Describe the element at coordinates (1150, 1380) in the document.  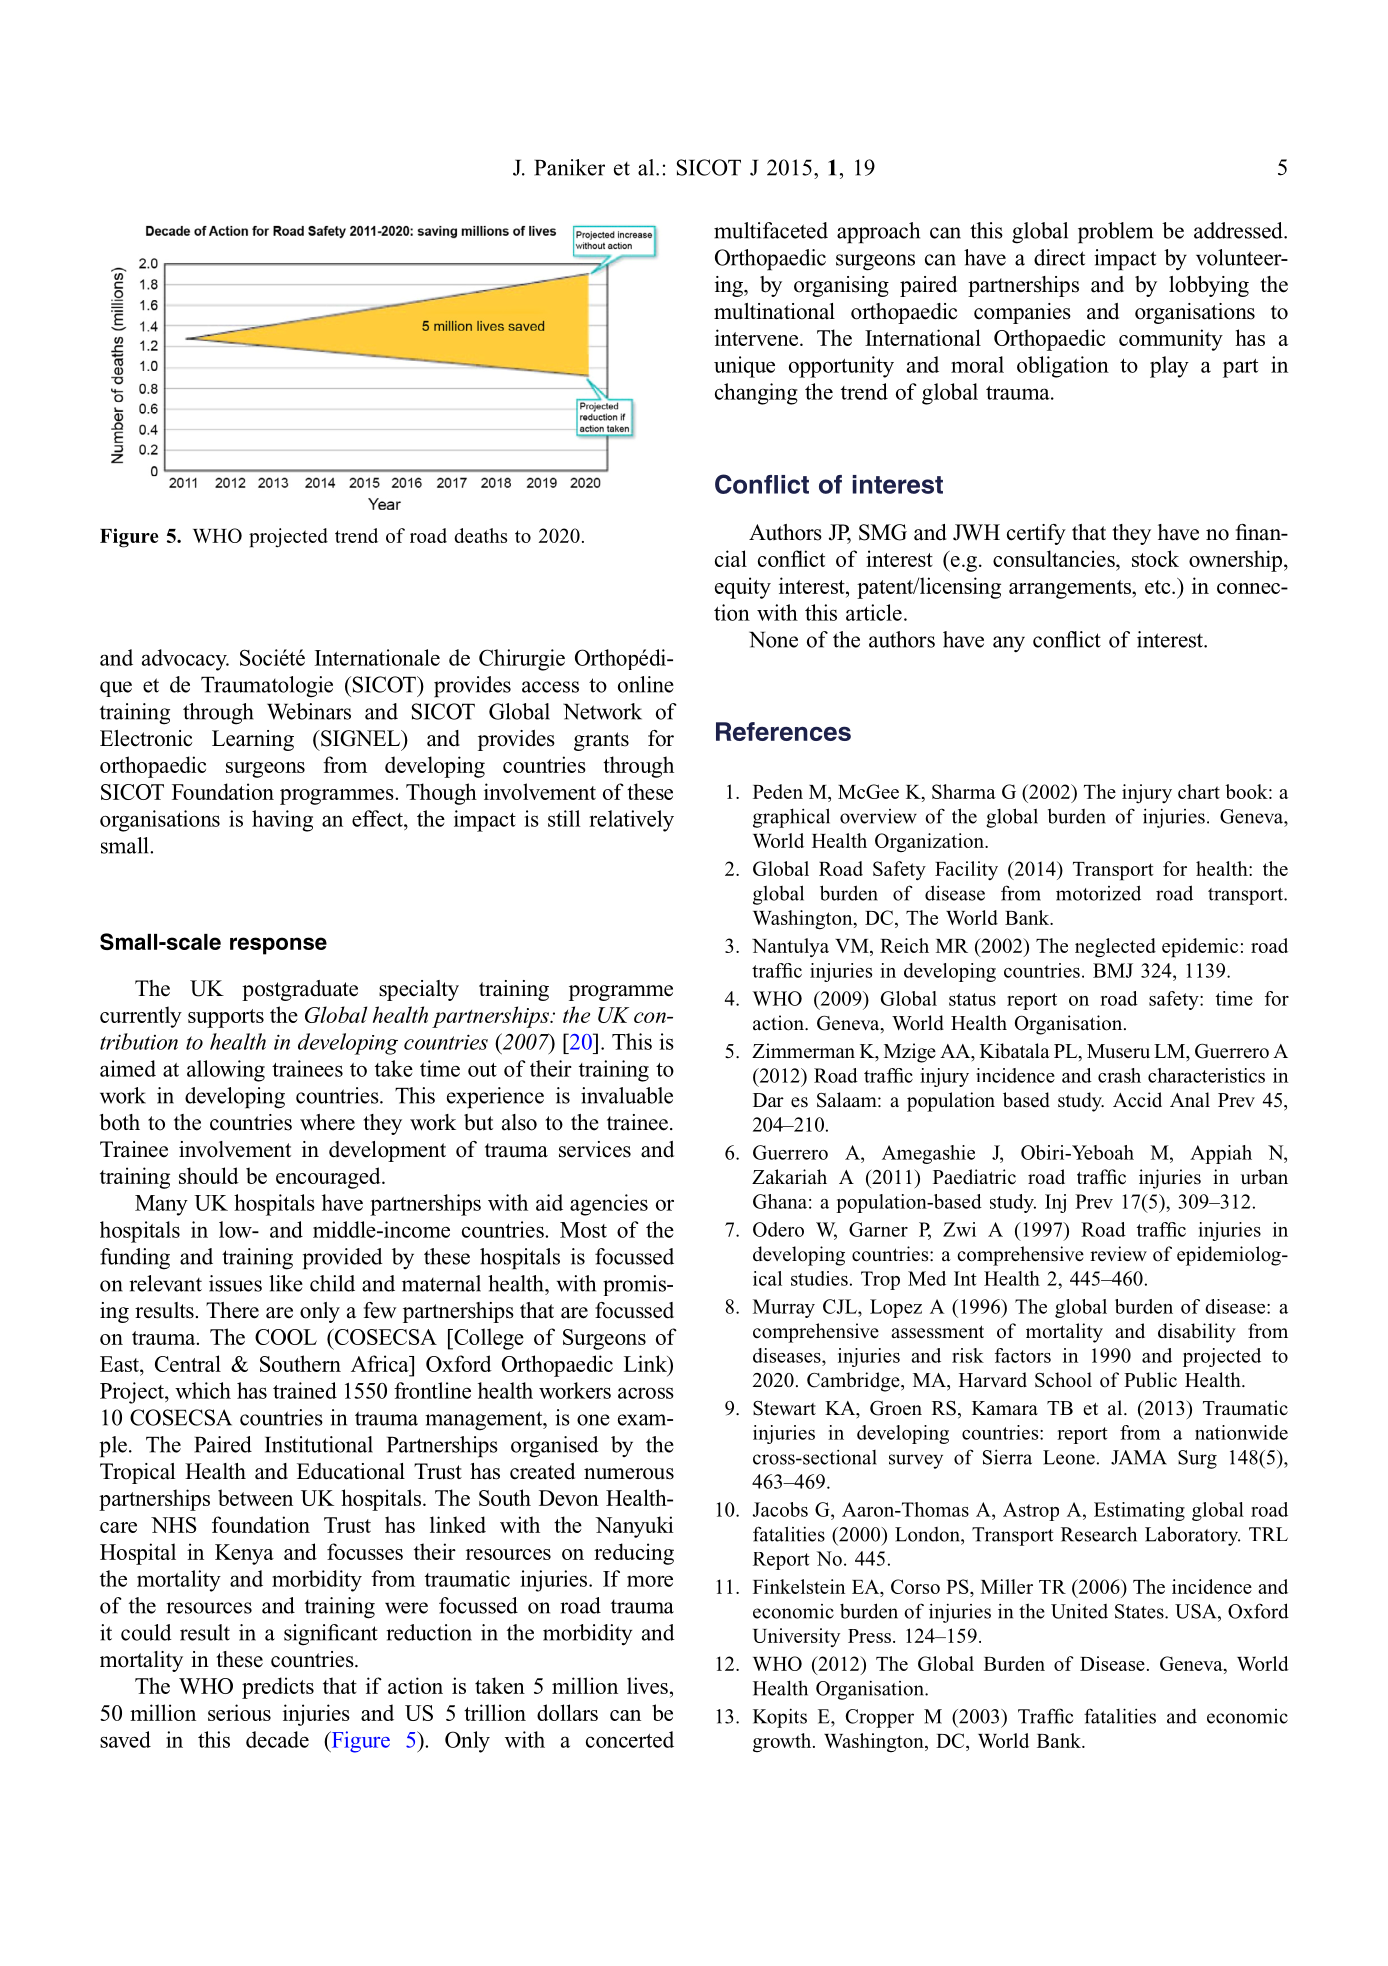
I see `Public` at that location.
